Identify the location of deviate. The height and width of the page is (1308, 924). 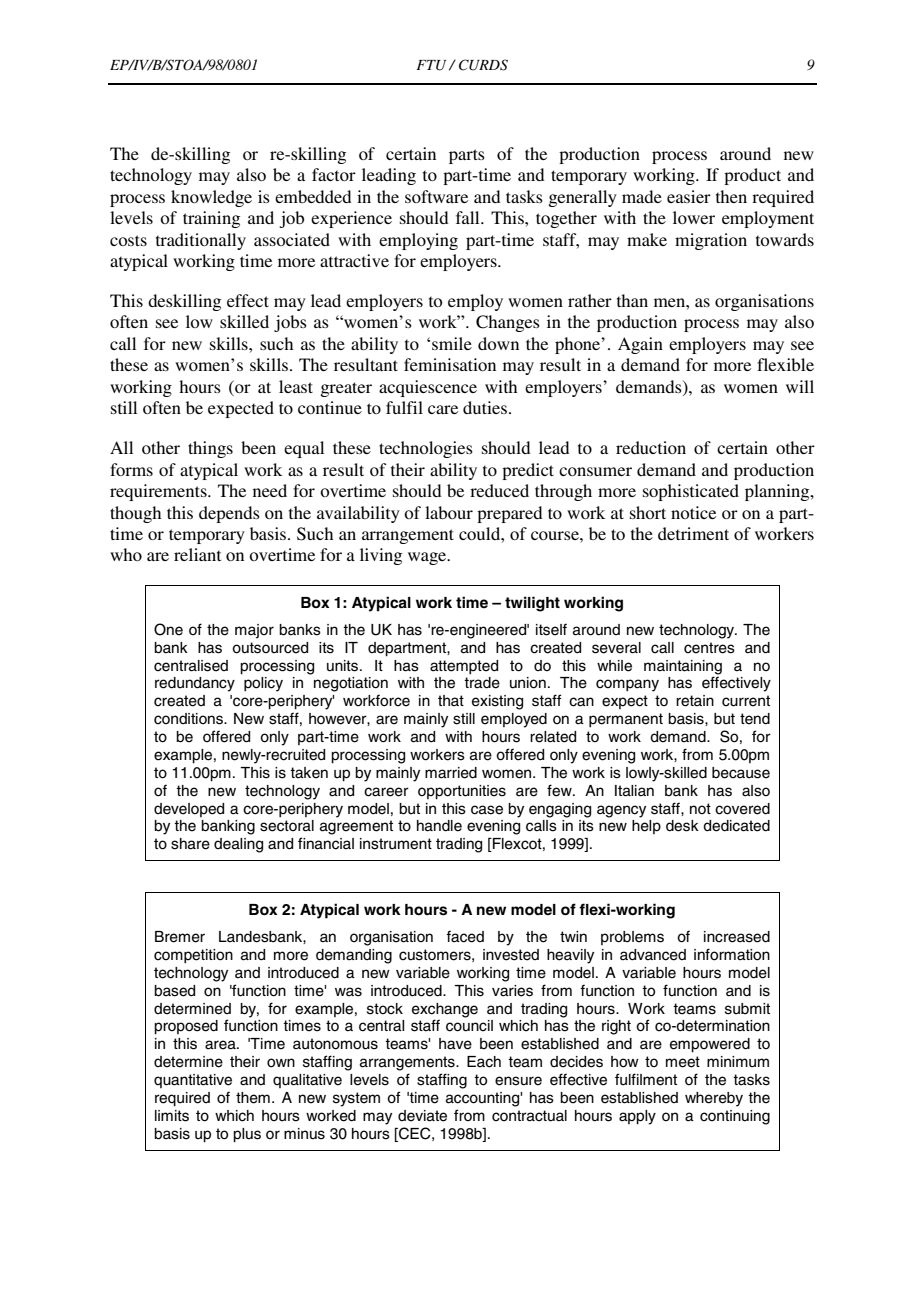
(422, 1116).
